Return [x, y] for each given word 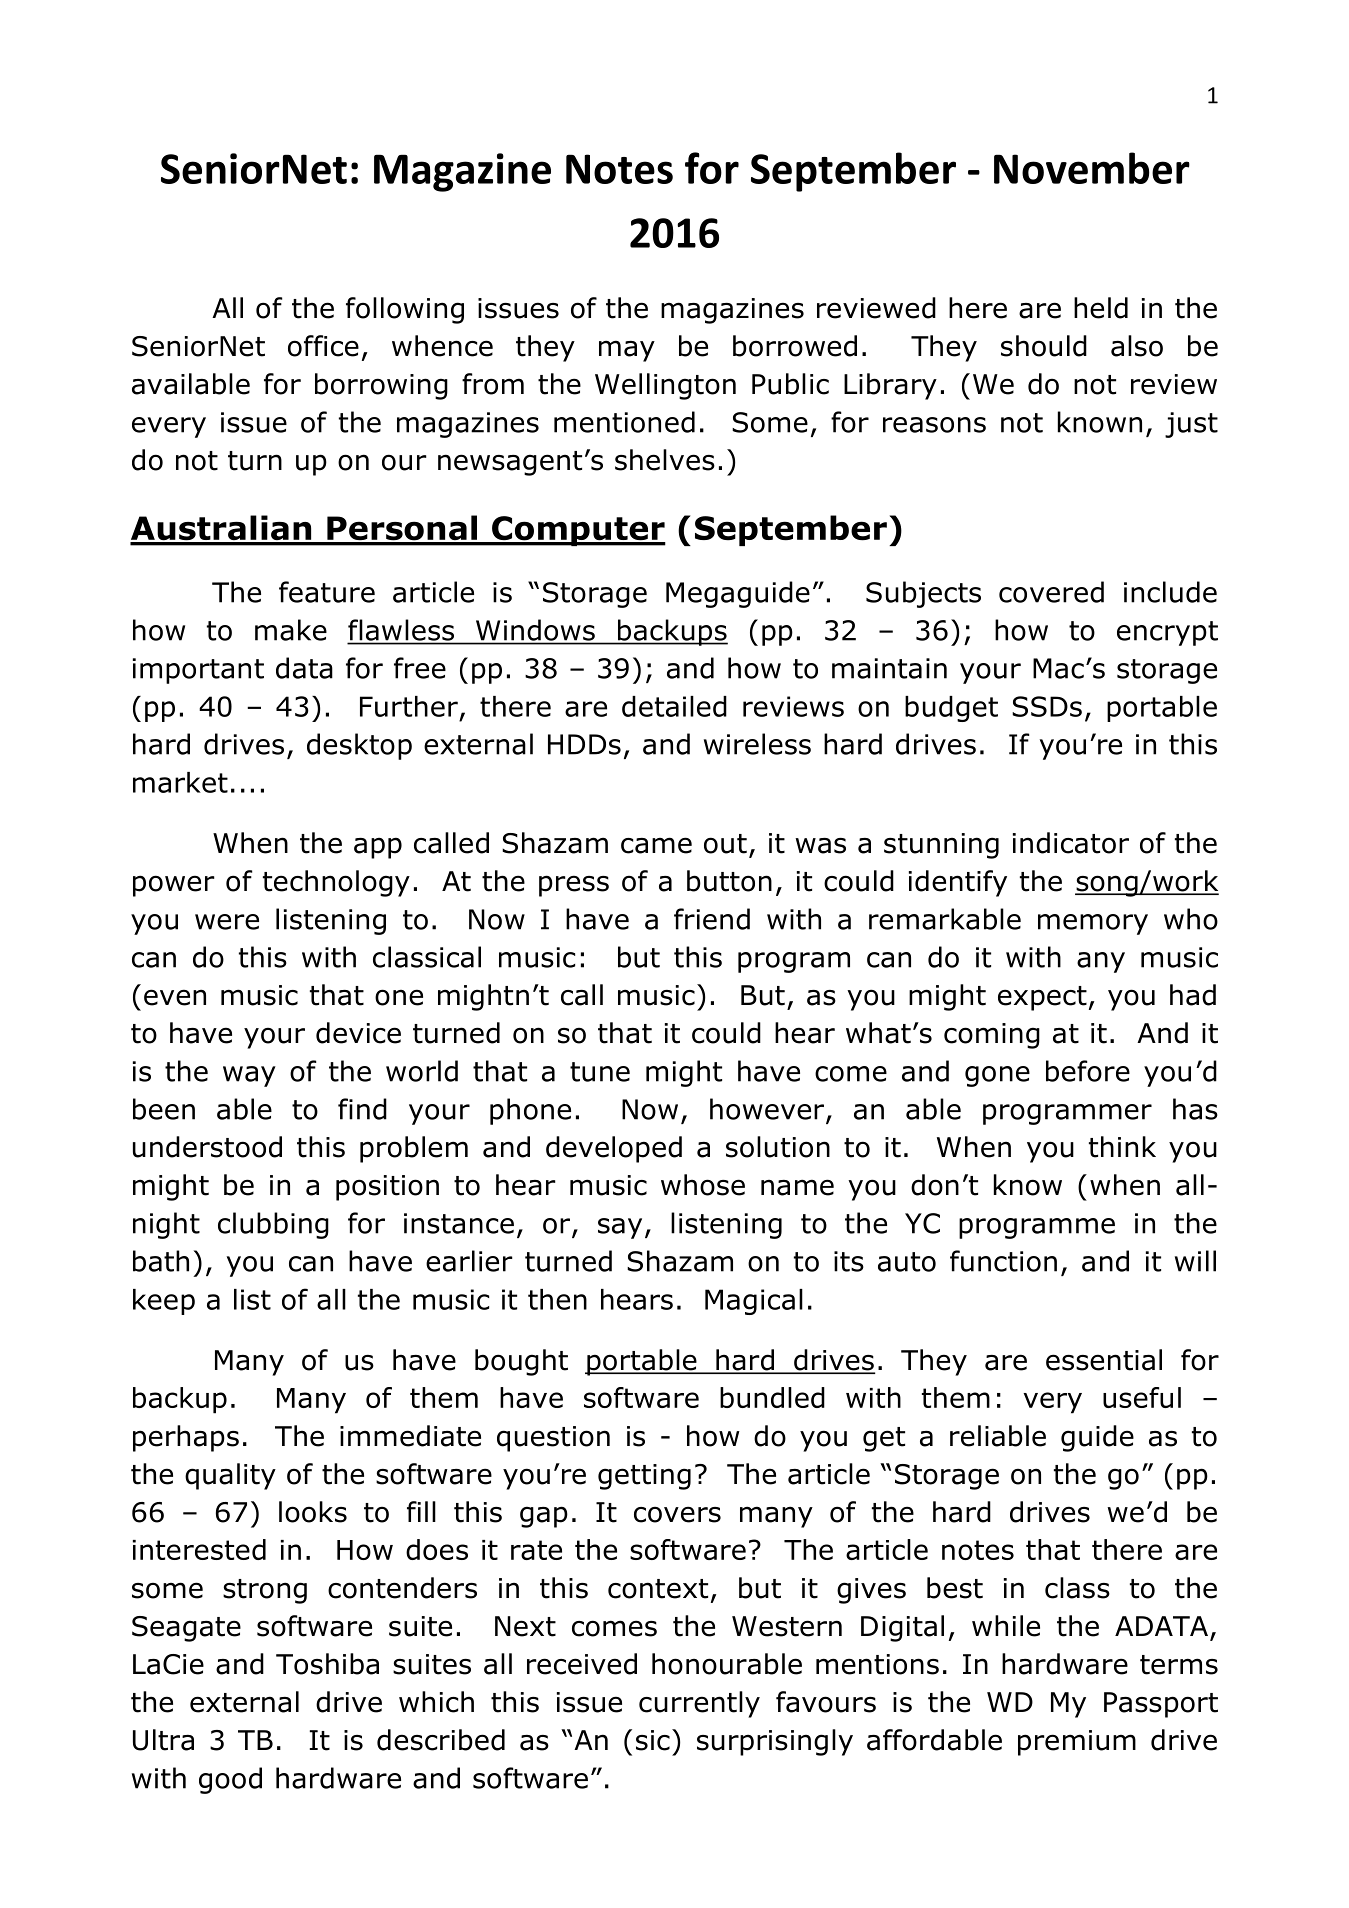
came [656, 845]
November [1092, 168]
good [230, 1780]
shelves [665, 460]
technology [336, 883]
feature [327, 592]
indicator [1071, 843]
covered [1051, 592]
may [627, 351]
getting [644, 1477]
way [249, 1076]
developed [614, 1149]
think [1122, 1147]
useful [1142, 1397]
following [405, 310]
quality [230, 1476]
